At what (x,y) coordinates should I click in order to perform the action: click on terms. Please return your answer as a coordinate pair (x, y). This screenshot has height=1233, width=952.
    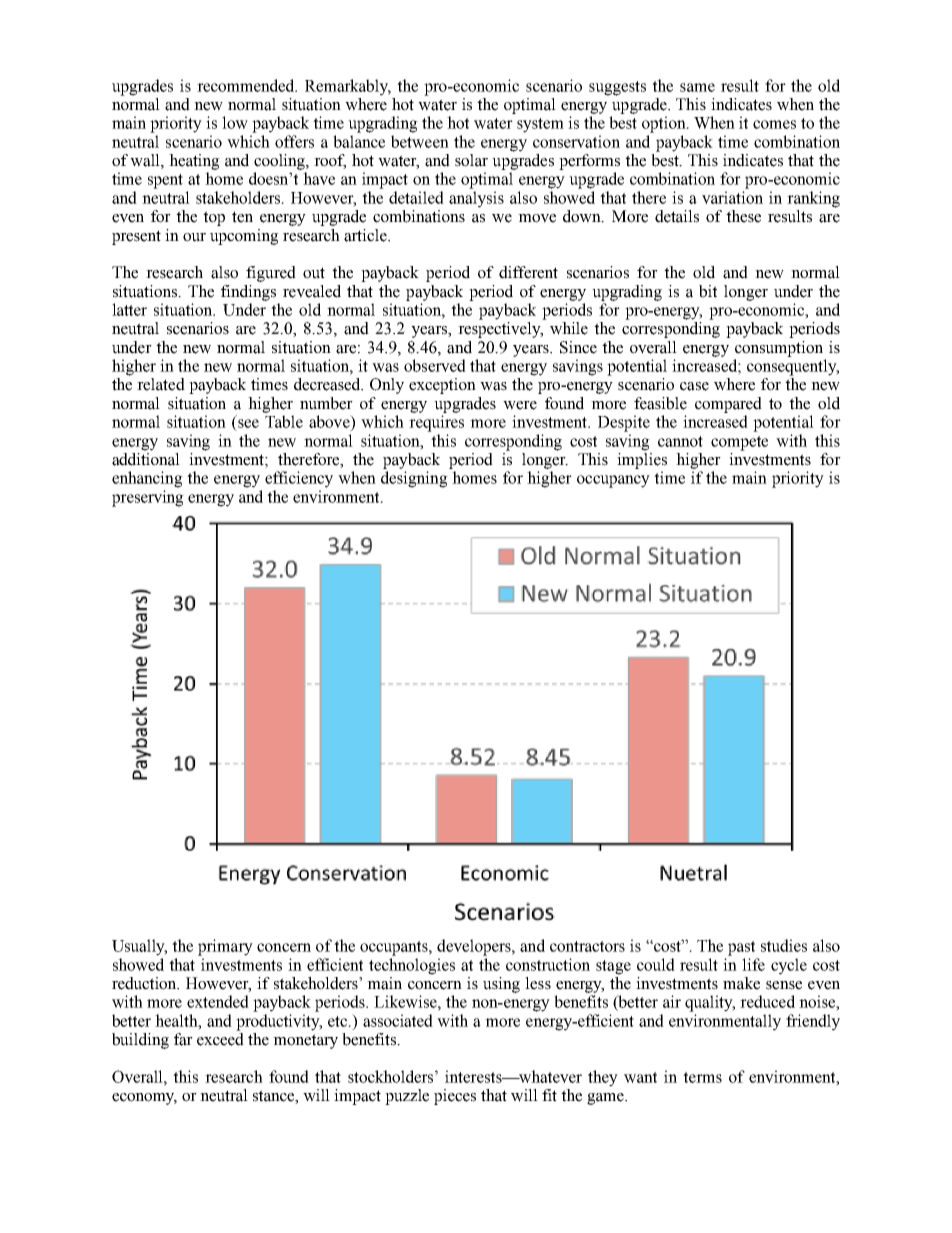
    Looking at the image, I should click on (702, 1077).
